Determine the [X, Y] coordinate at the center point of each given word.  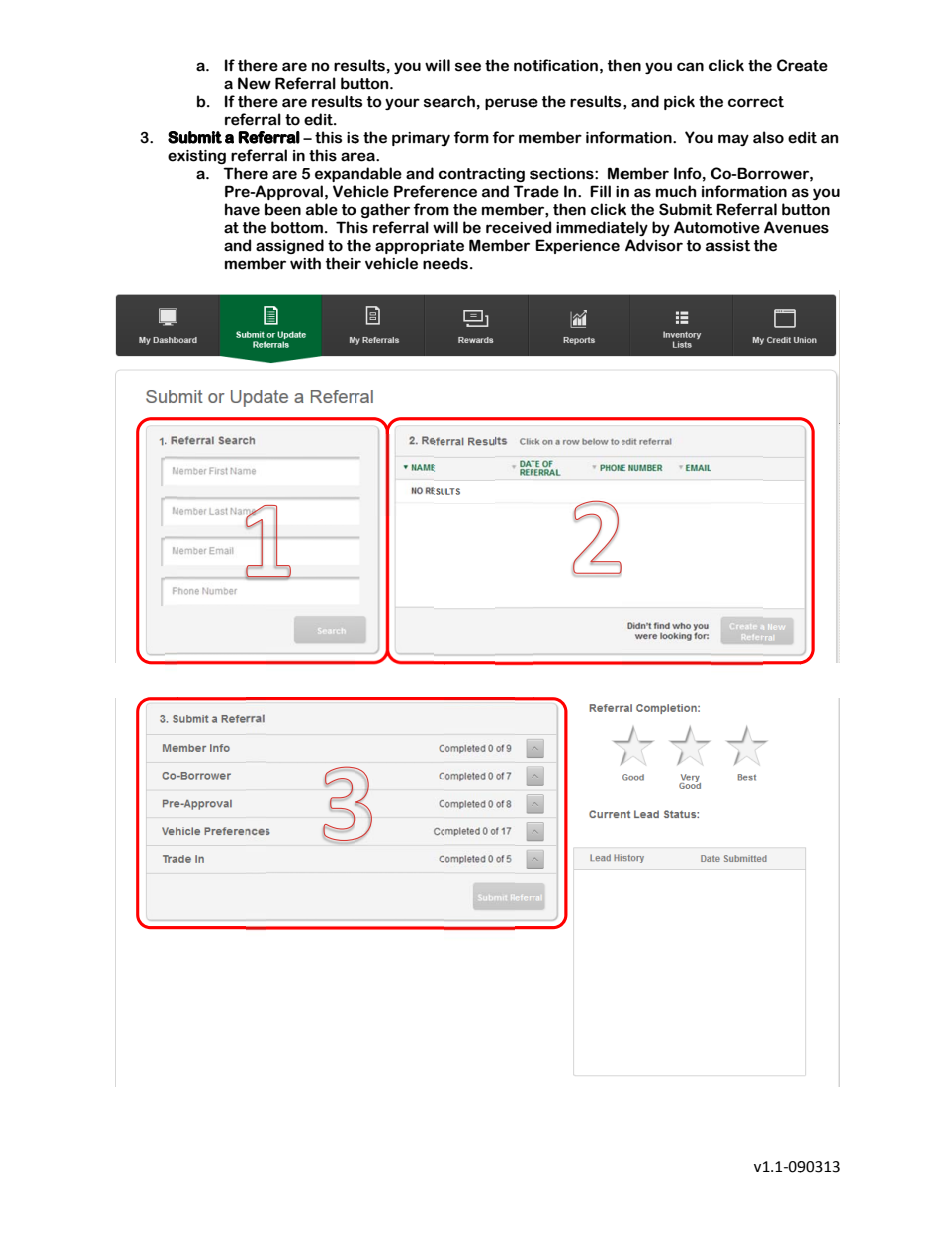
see [468, 67]
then [569, 209]
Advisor [654, 245]
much [676, 191]
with [305, 263]
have [242, 209]
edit [320, 119]
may [733, 140]
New [254, 83]
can [690, 67]
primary [421, 139]
